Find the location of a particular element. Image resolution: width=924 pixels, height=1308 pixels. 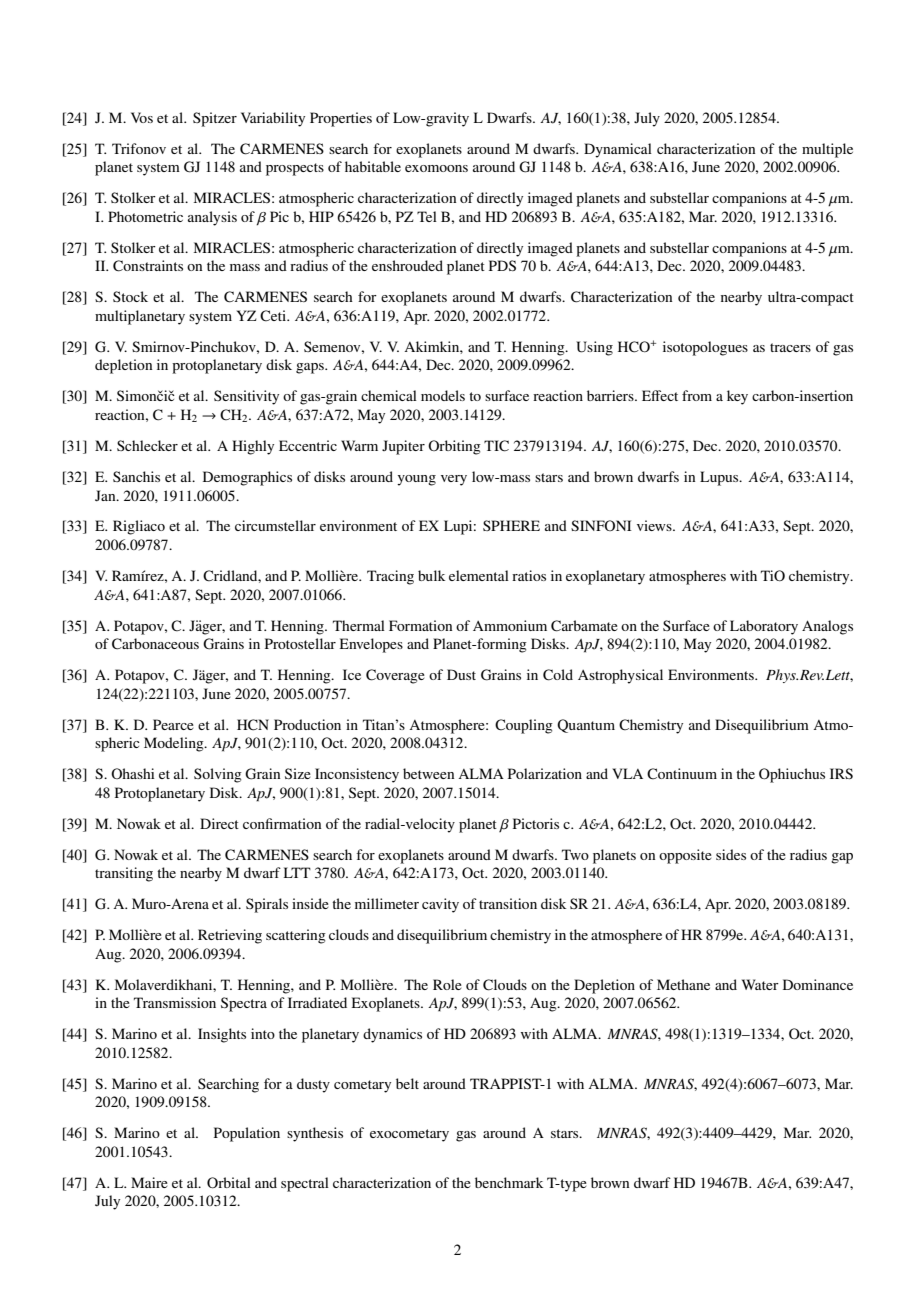

sides is located at coordinates (731, 854).
